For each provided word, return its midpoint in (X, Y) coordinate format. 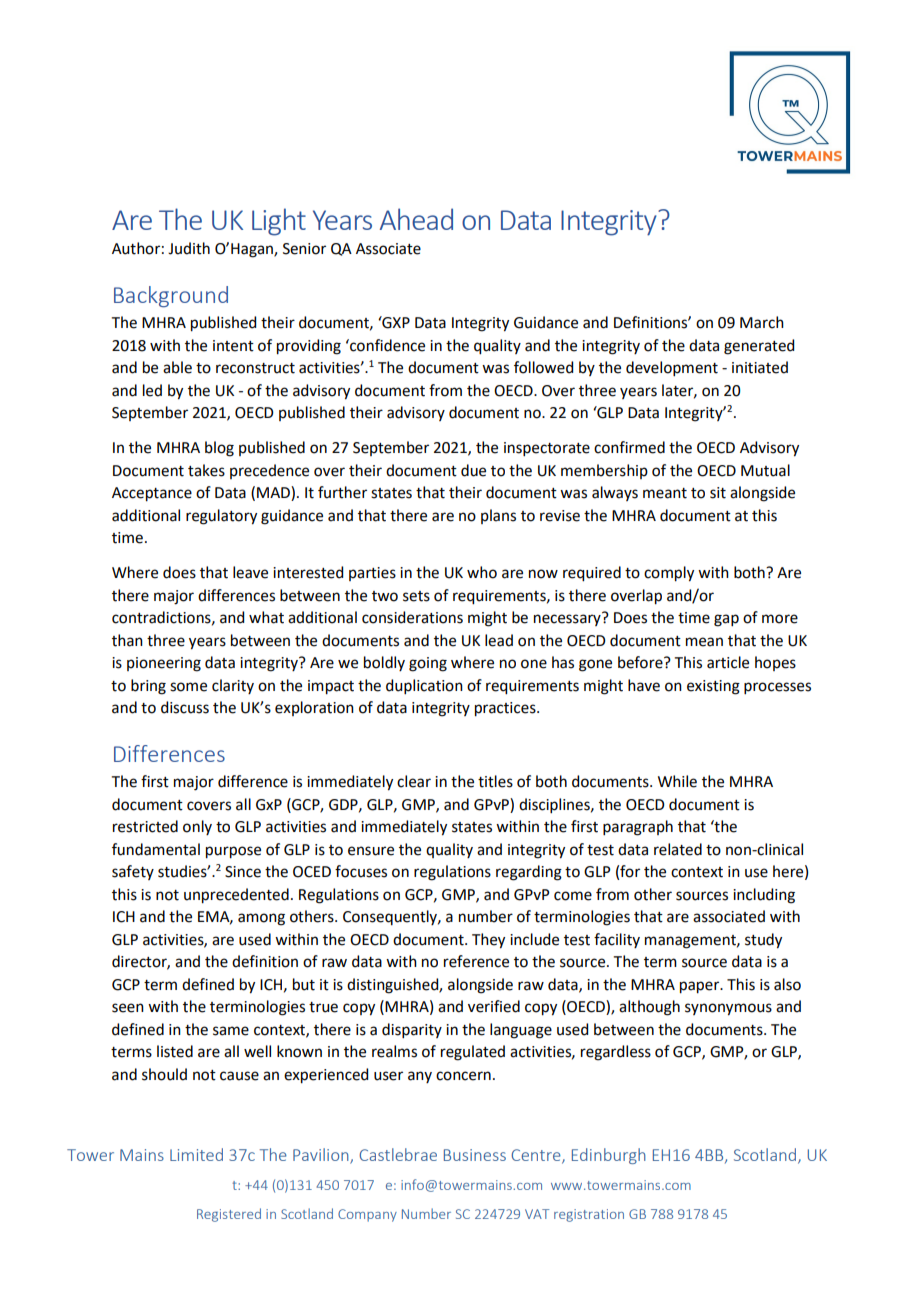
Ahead (416, 219)
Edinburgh (609, 1156)
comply (669, 574)
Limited (196, 1154)
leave (250, 572)
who (482, 572)
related (678, 849)
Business (475, 1155)
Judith (189, 248)
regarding (529, 873)
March (762, 322)
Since (243, 872)
